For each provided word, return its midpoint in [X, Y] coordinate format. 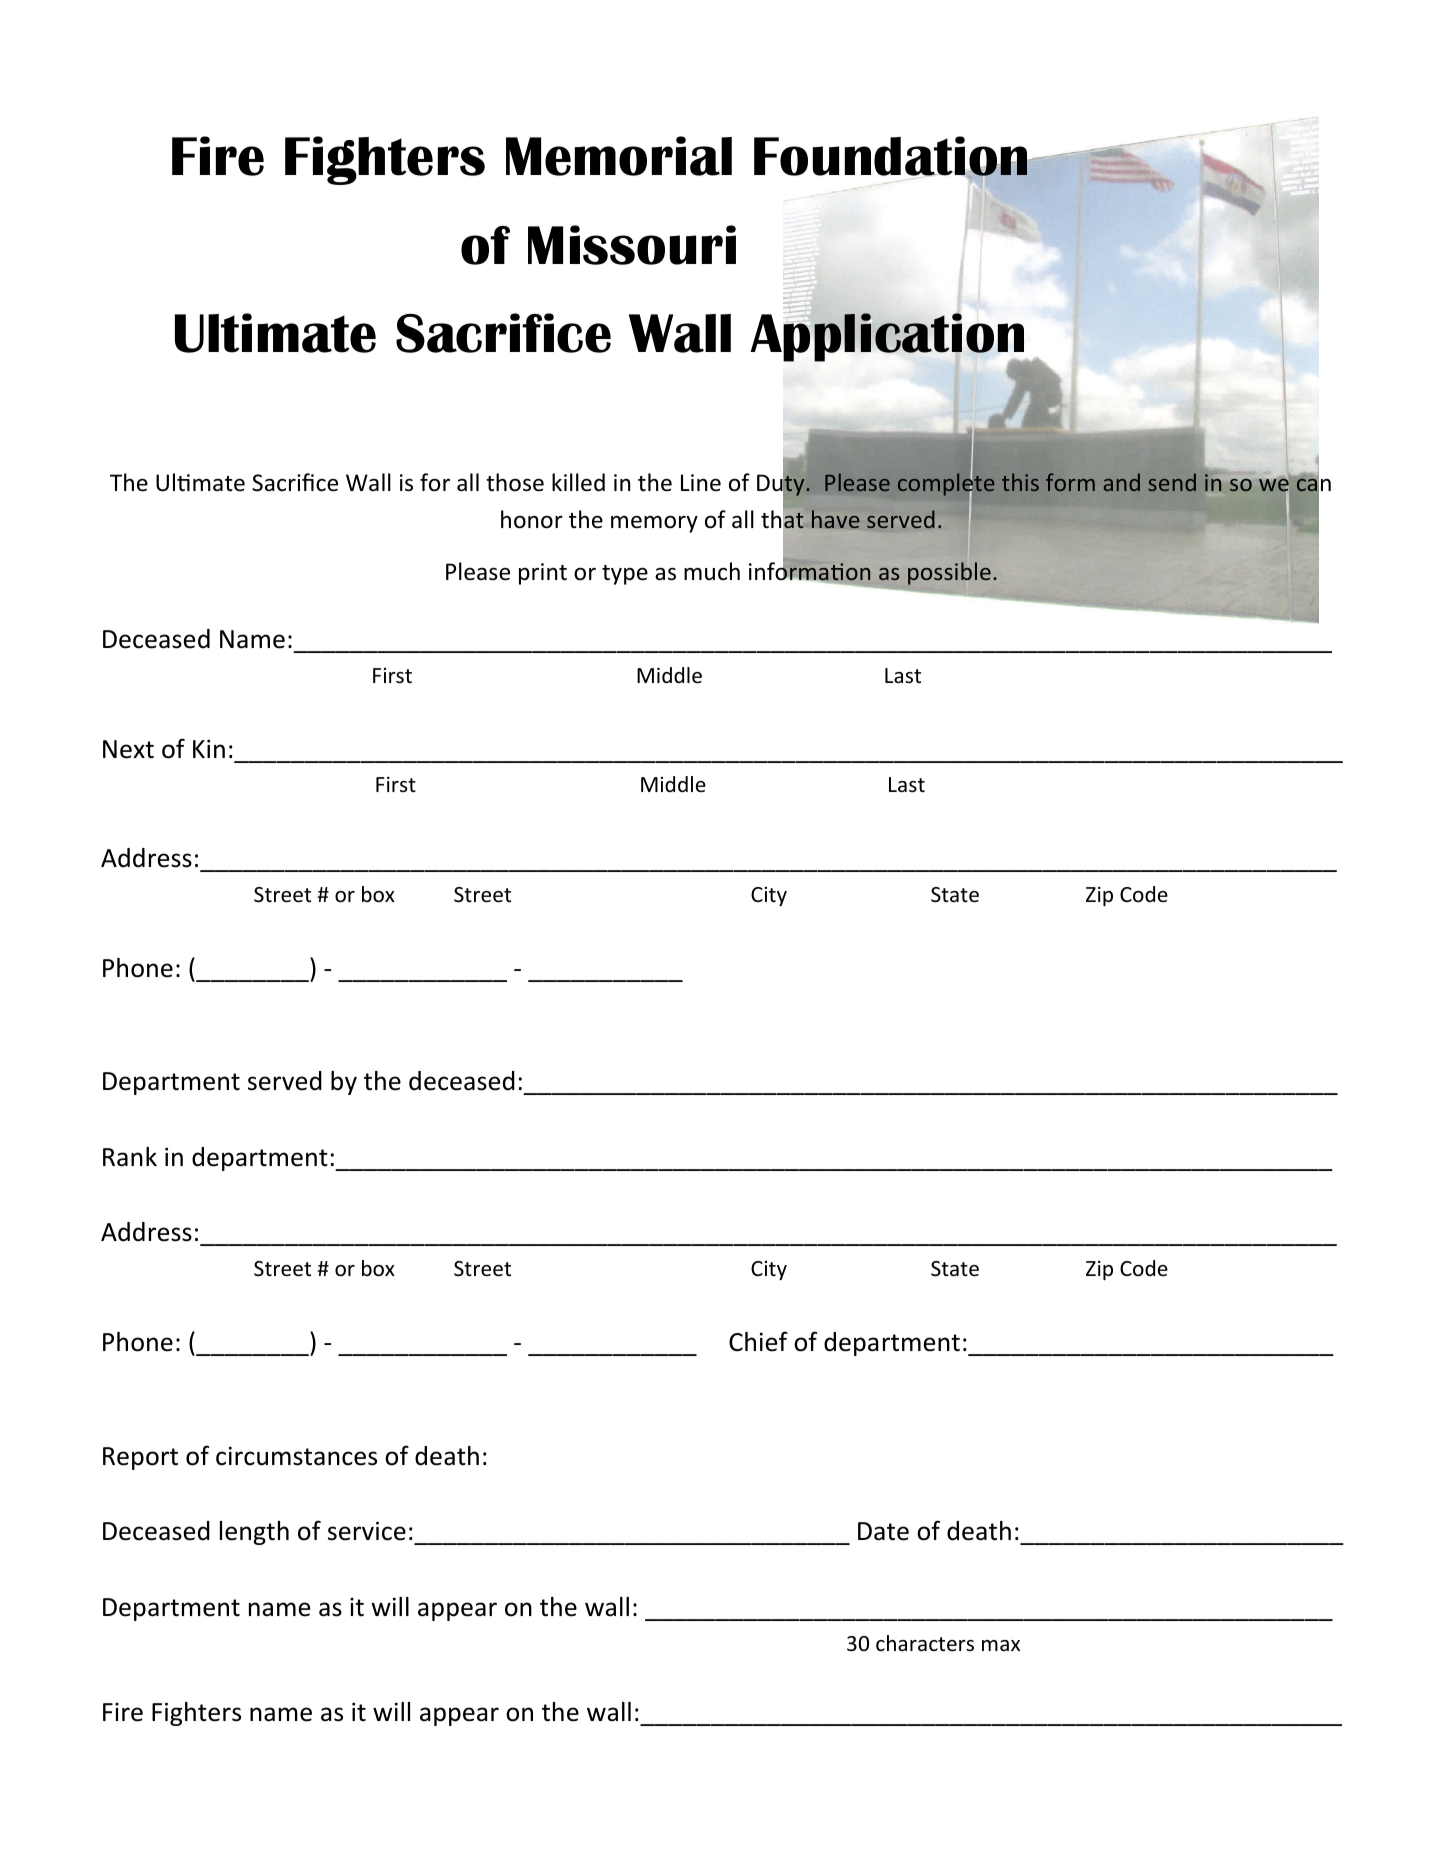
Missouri [632, 245]
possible [949, 573]
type [625, 575]
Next [128, 749]
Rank [130, 1157]
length [254, 1533]
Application [888, 338]
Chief [758, 1341]
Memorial [619, 156]
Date [883, 1531]
